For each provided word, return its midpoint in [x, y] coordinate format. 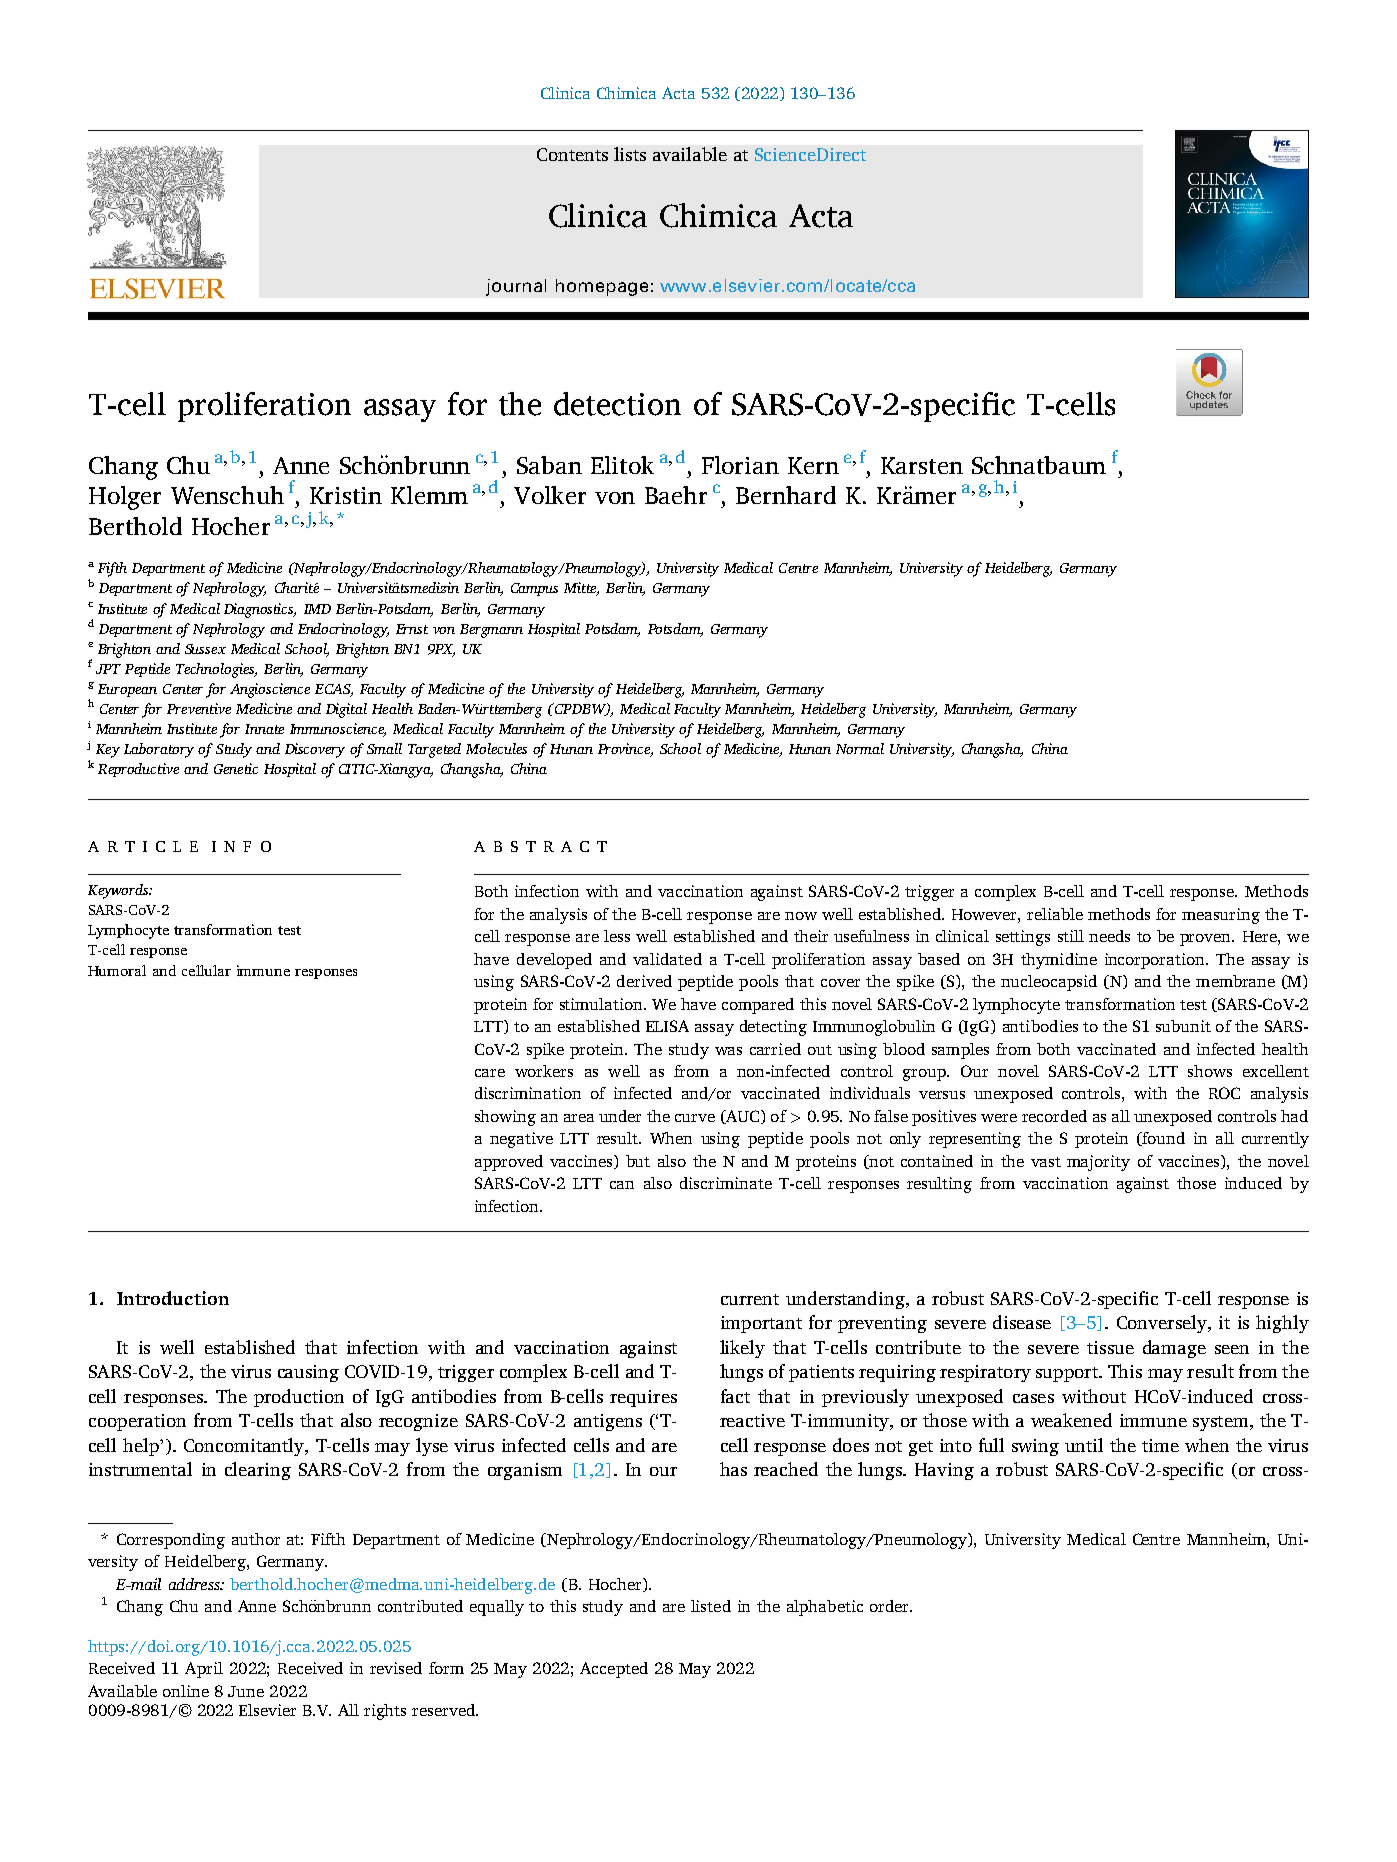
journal [516, 287]
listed [711, 1606]
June [246, 1691]
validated [667, 959]
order [891, 1606]
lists [630, 154]
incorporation [1156, 961]
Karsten [922, 465]
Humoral [117, 970]
